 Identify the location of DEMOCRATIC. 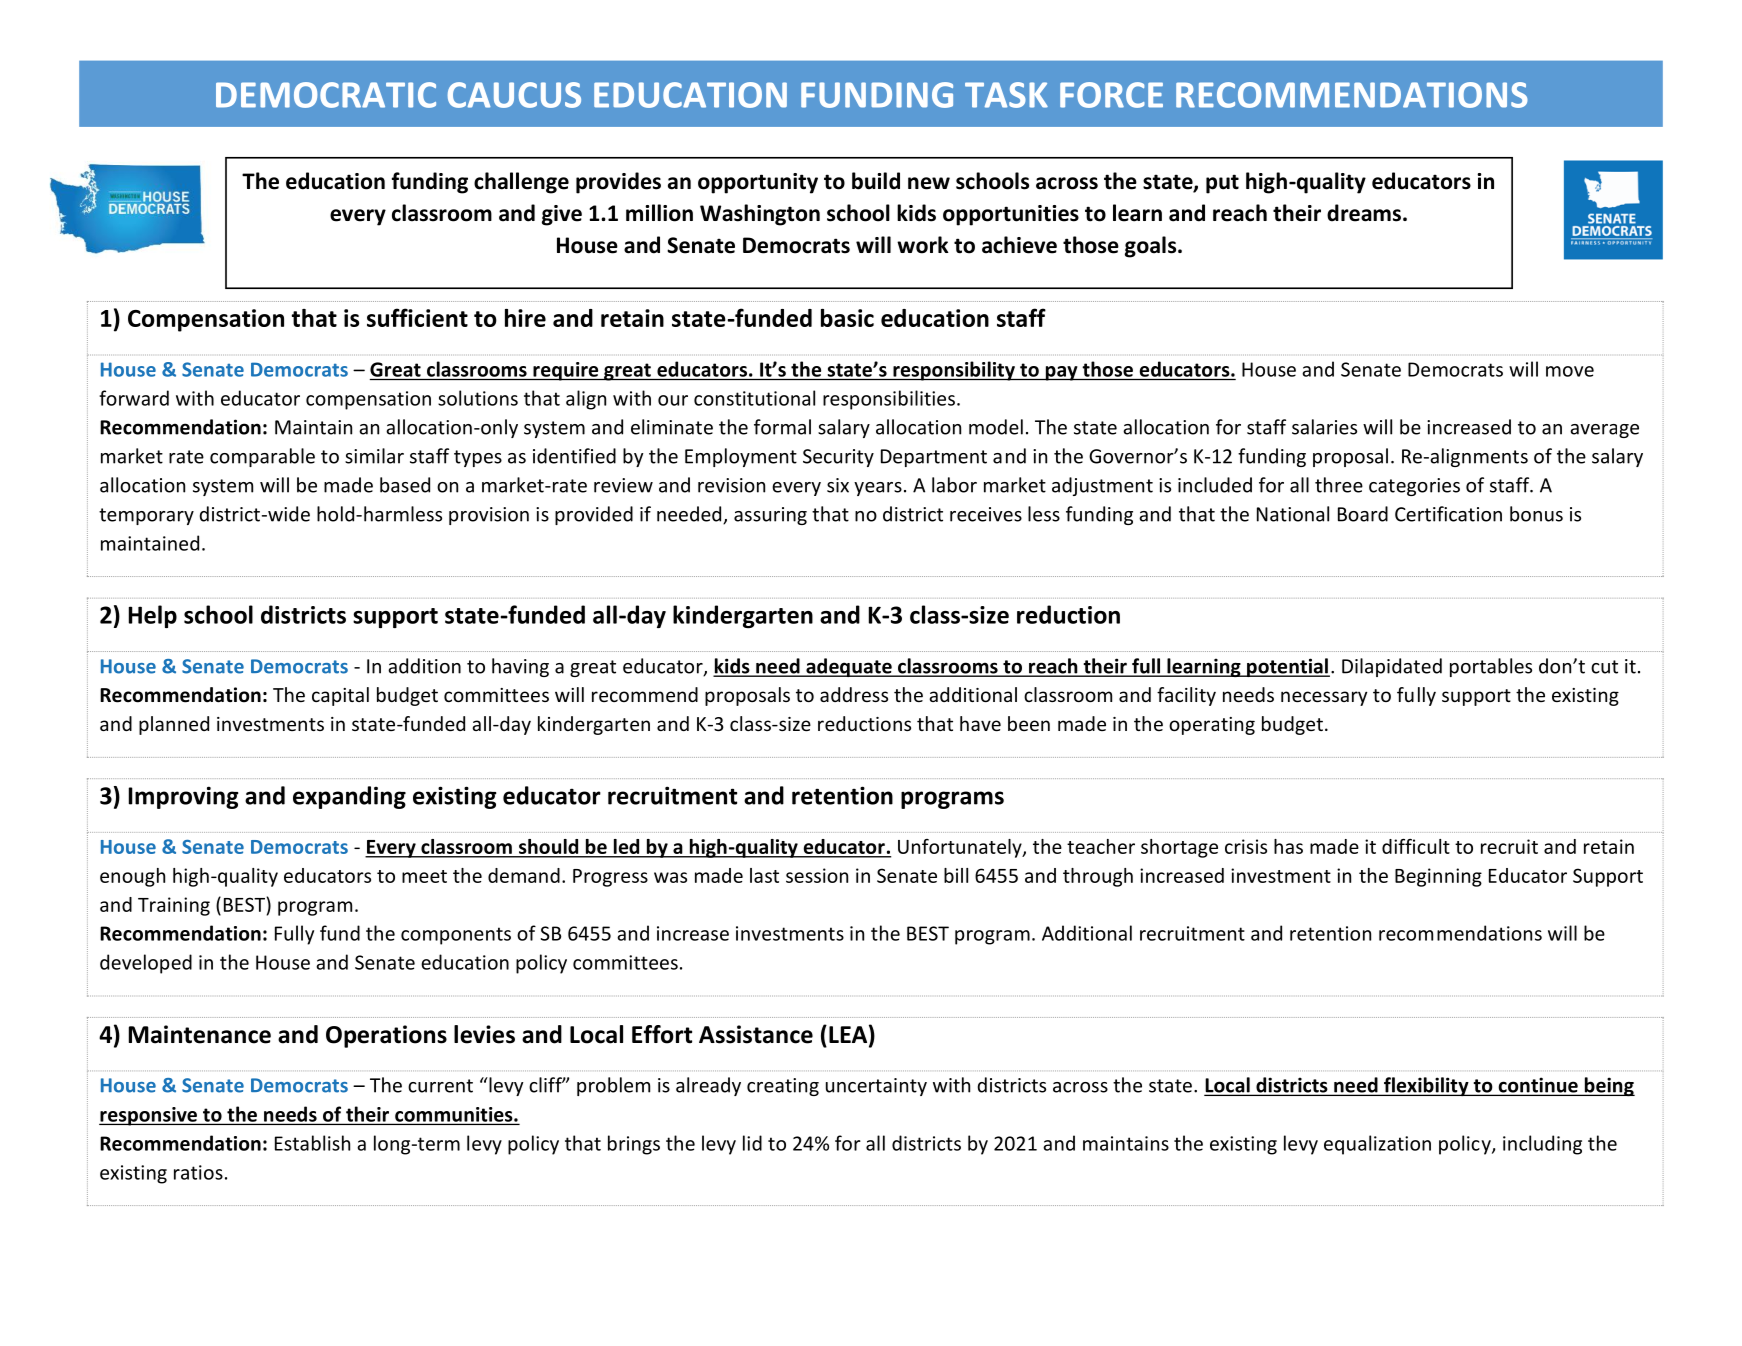
(326, 95).
